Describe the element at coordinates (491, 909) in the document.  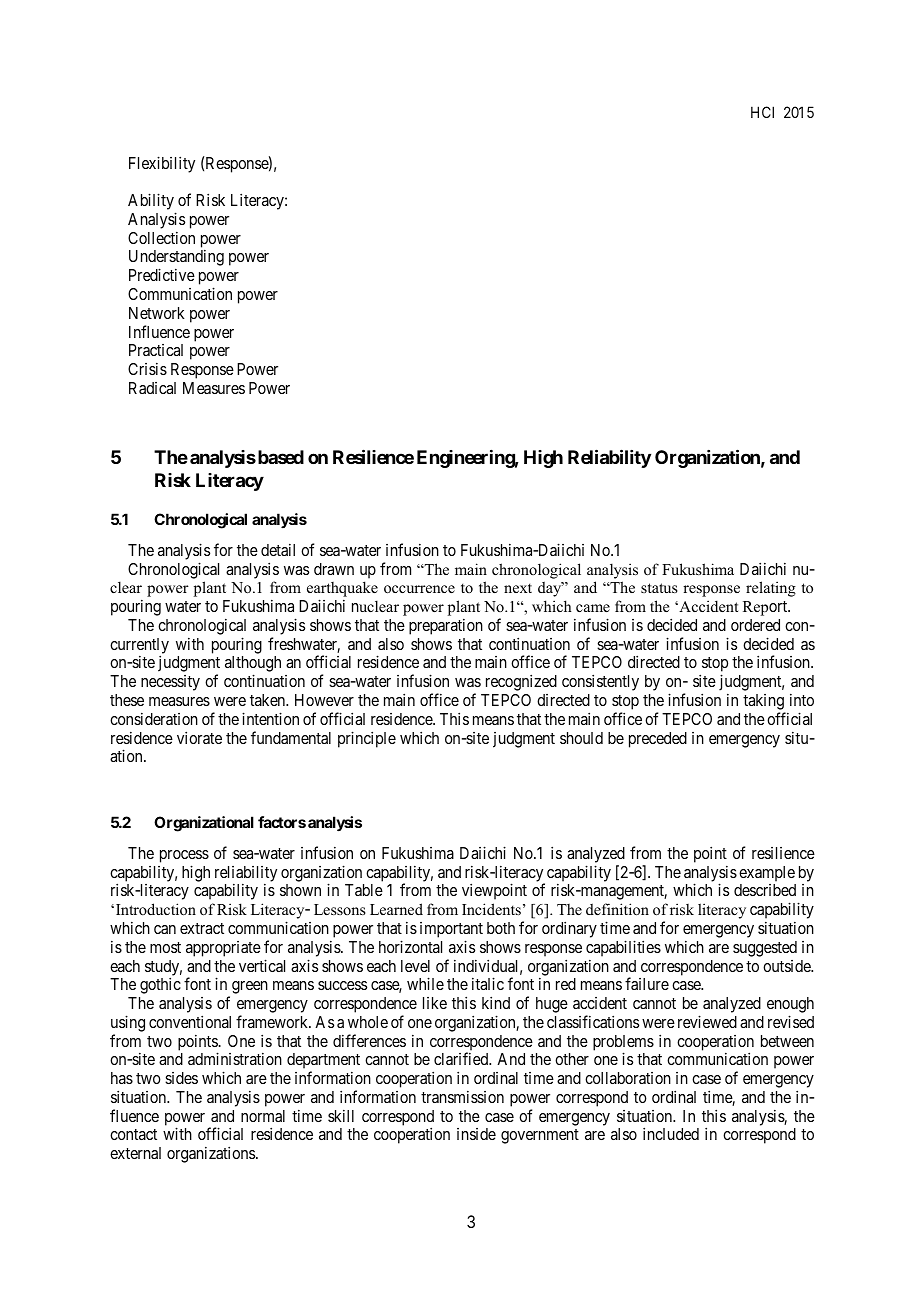
I see `Incidents` at that location.
